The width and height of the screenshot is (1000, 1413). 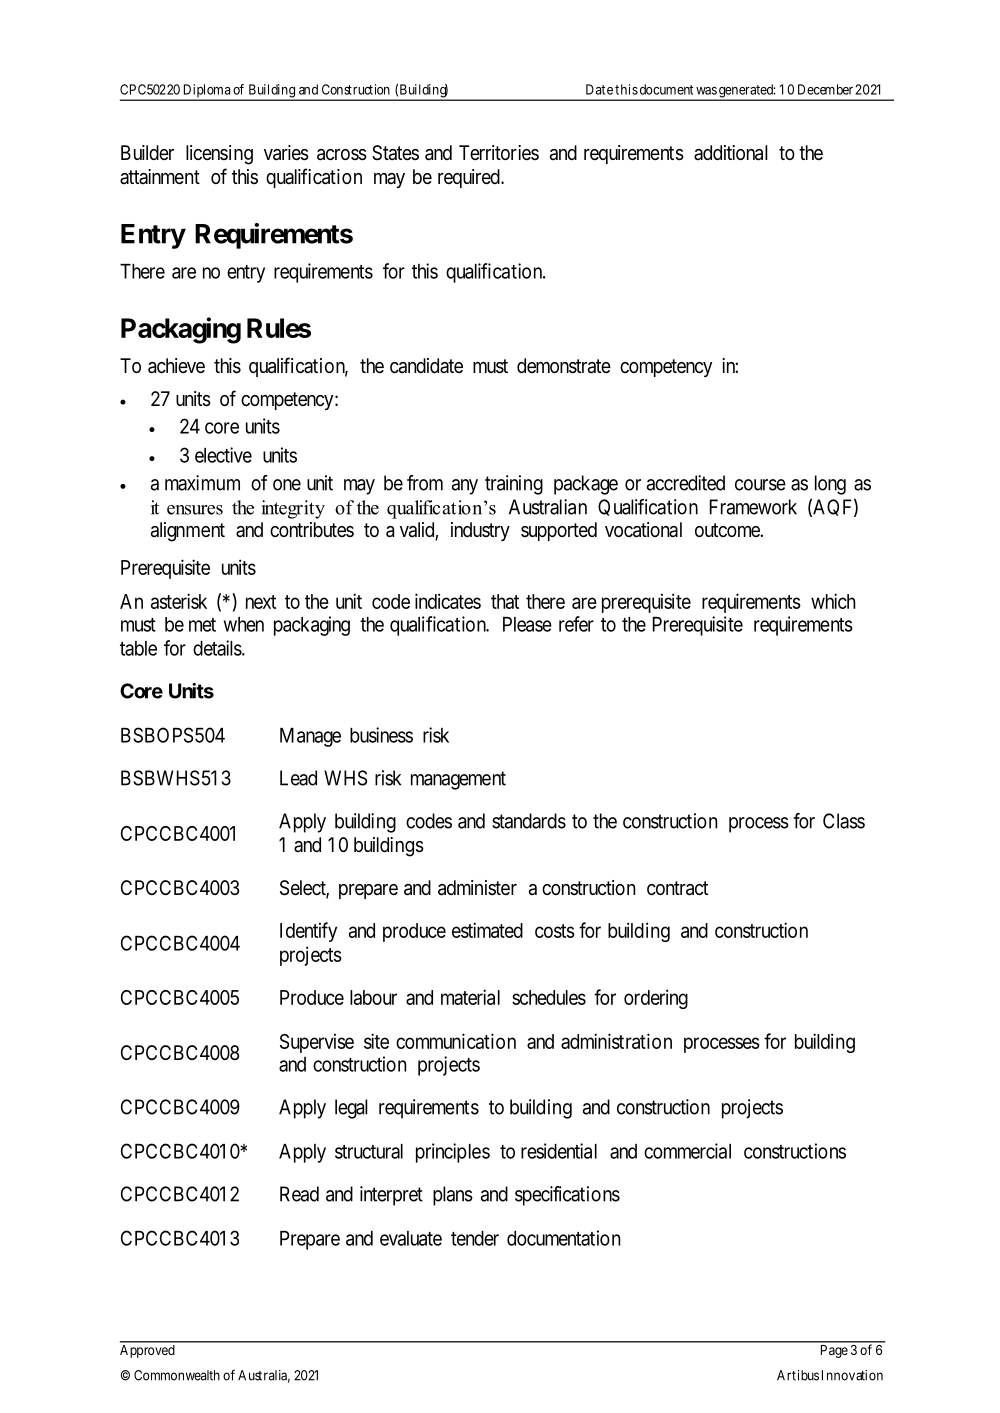 What do you see at coordinates (298, 778) in the screenshot?
I see `Lead` at bounding box center [298, 778].
